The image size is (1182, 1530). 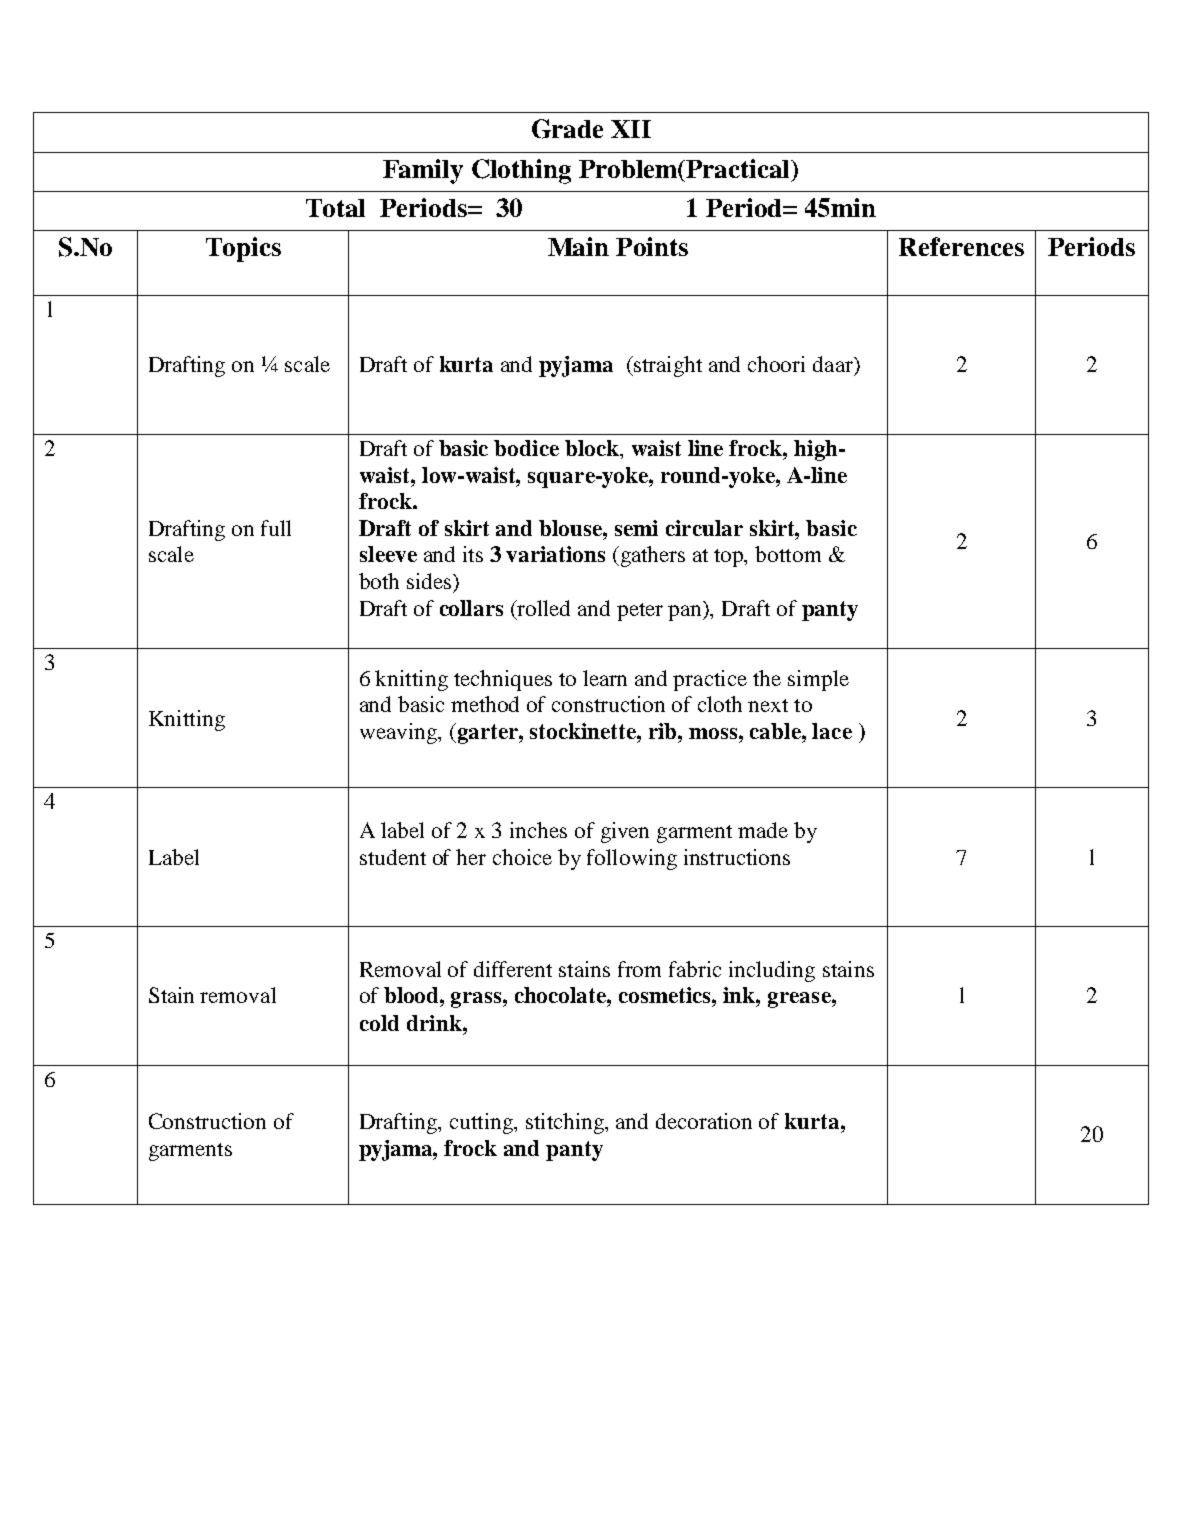 I want to click on stitching, so click(x=566, y=1123).
